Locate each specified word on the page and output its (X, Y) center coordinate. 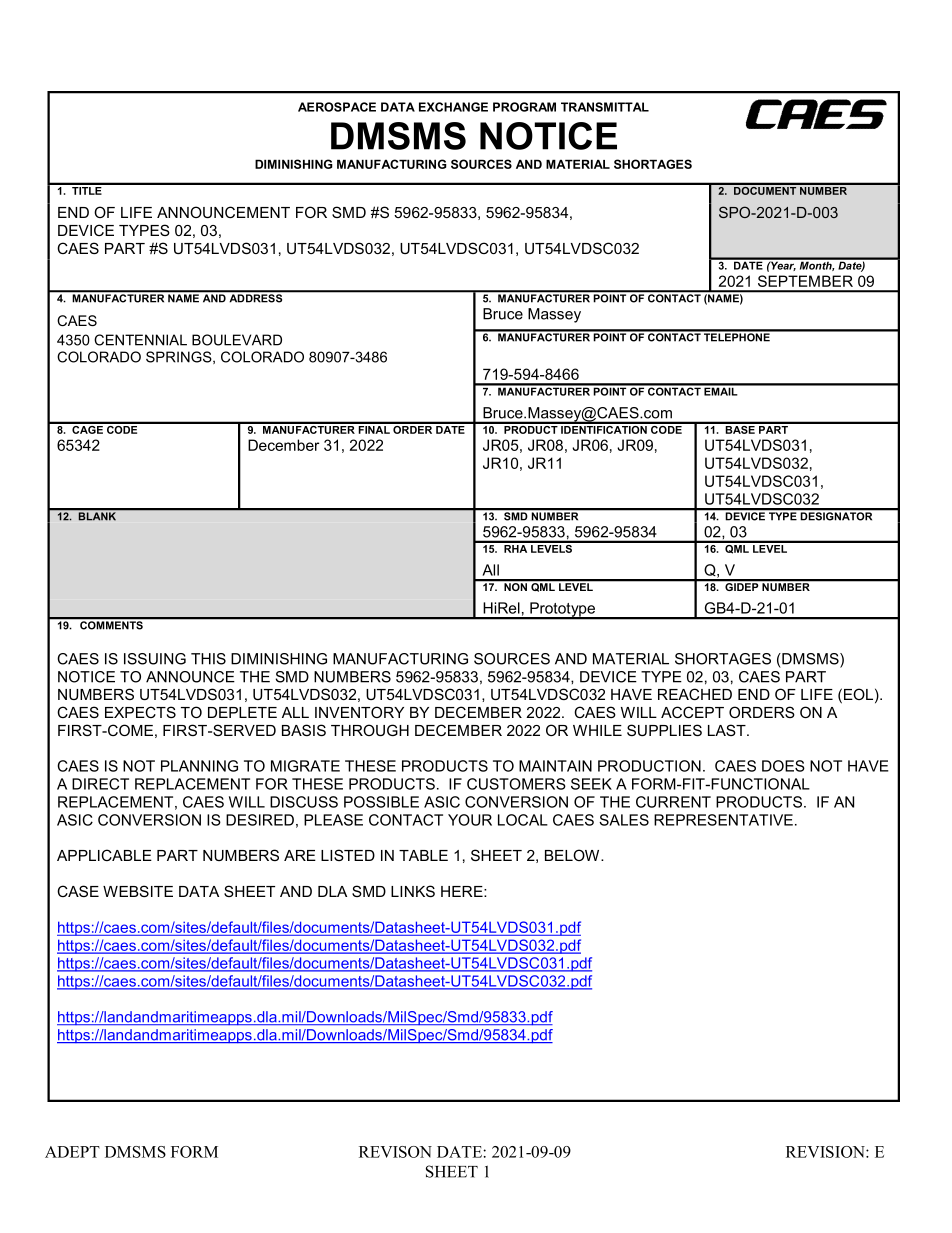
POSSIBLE (381, 802)
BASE (740, 428)
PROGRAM (524, 107)
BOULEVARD (237, 340)
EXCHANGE (453, 107)
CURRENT (673, 802)
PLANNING (199, 766)
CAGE (87, 428)
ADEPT (72, 1152)
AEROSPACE (337, 107)
